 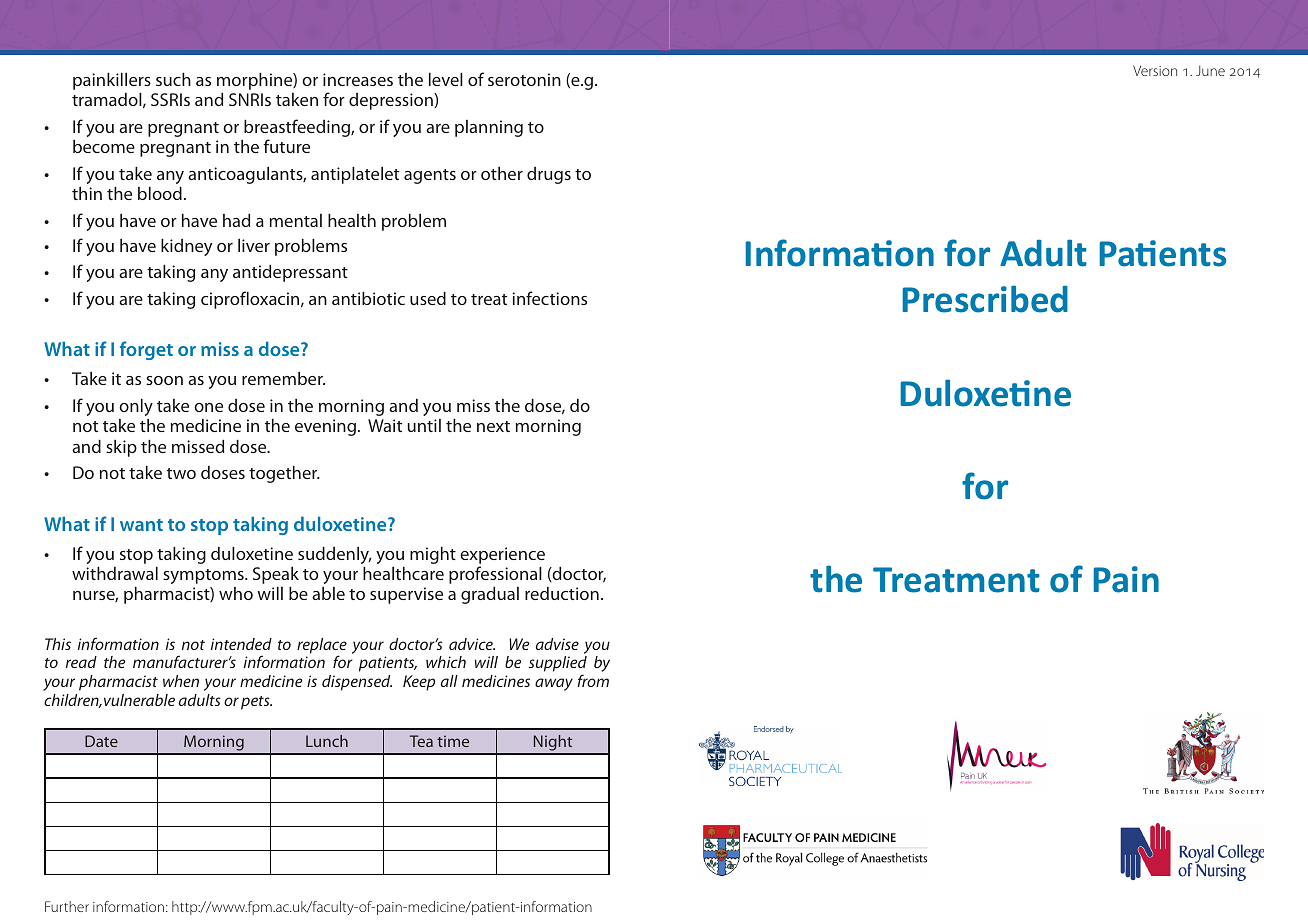 What do you see at coordinates (241, 644) in the document?
I see `intended` at bounding box center [241, 644].
